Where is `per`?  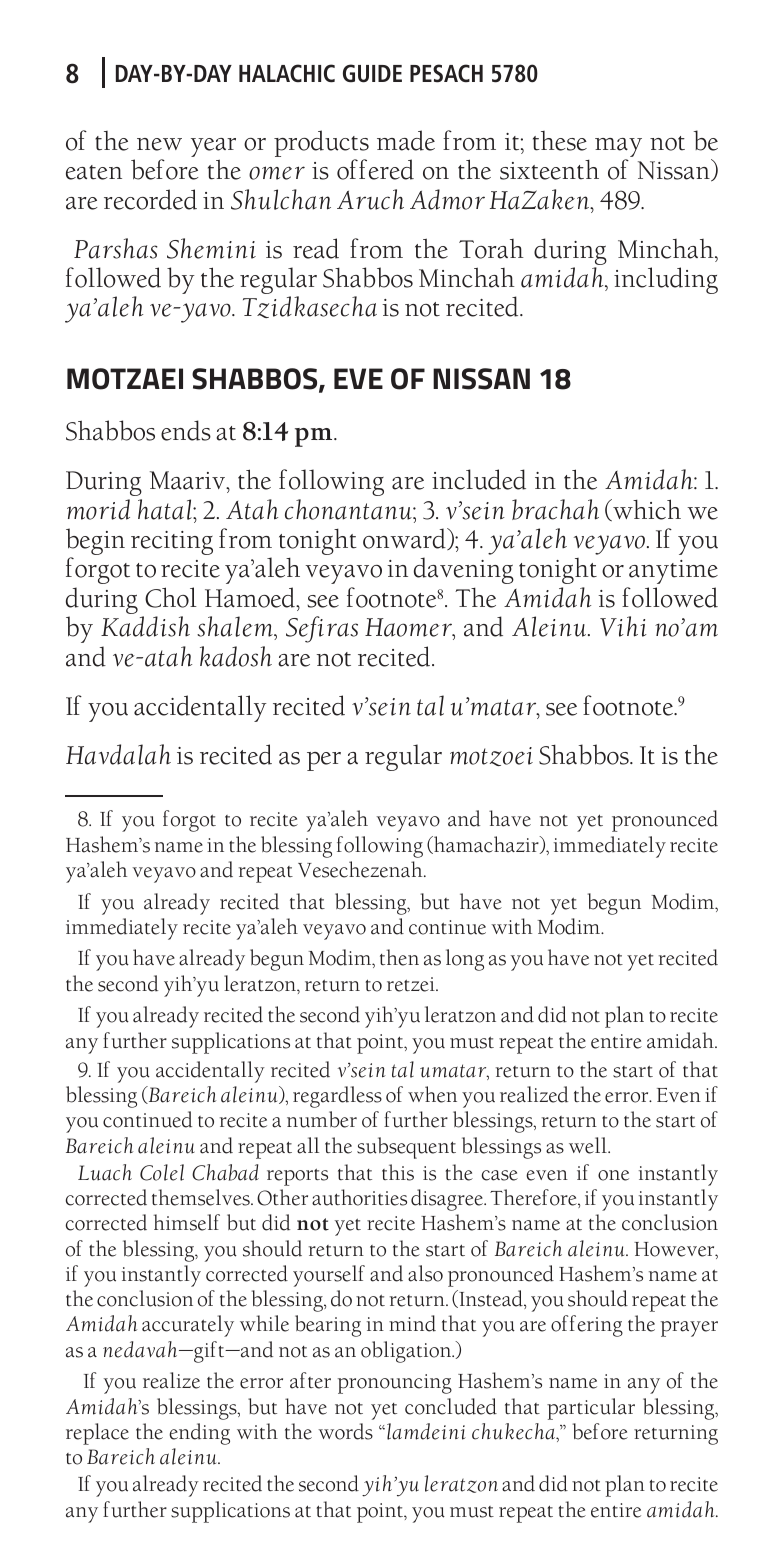 per is located at coordinates (324, 761).
